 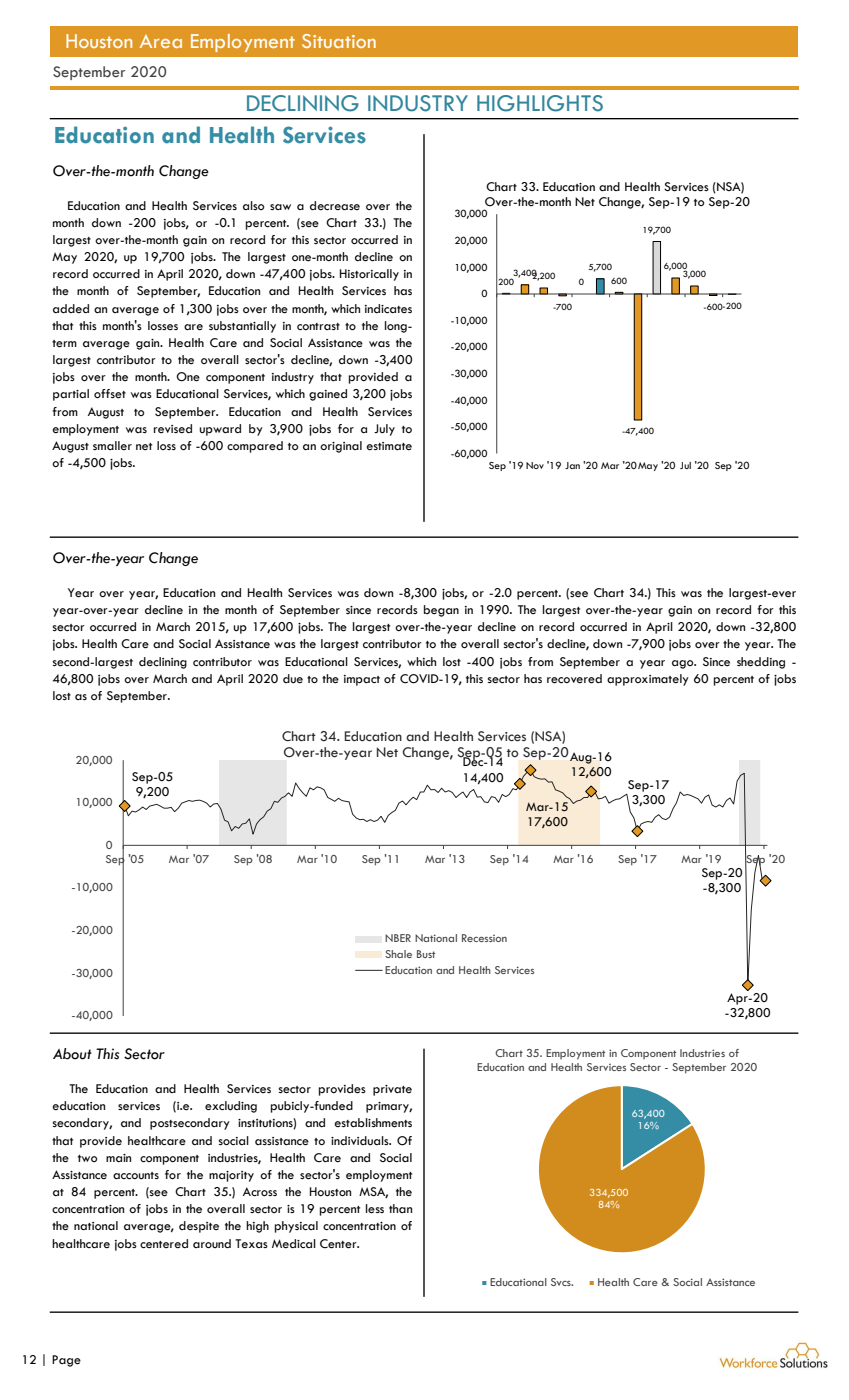 What do you see at coordinates (362, 680) in the screenshot?
I see `impact` at bounding box center [362, 680].
